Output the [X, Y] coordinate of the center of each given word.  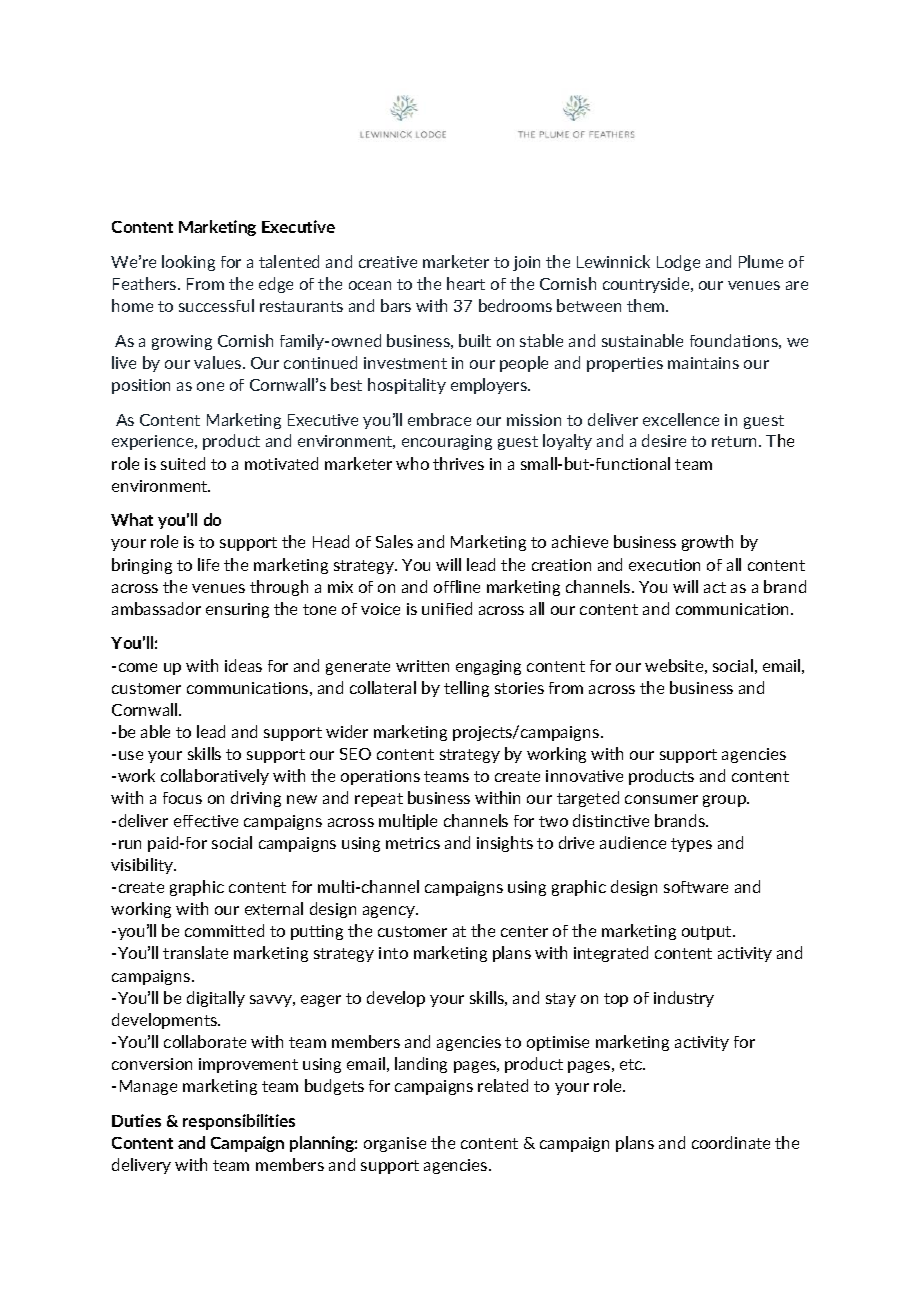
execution [664, 565]
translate [195, 952]
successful [216, 305]
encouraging [447, 442]
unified [447, 608]
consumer [661, 799]
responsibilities [239, 1122]
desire [664, 440]
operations [380, 777]
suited [183, 463]
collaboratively [215, 777]
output [708, 933]
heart [466, 283]
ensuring [237, 610]
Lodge [678, 263]
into [393, 953]
